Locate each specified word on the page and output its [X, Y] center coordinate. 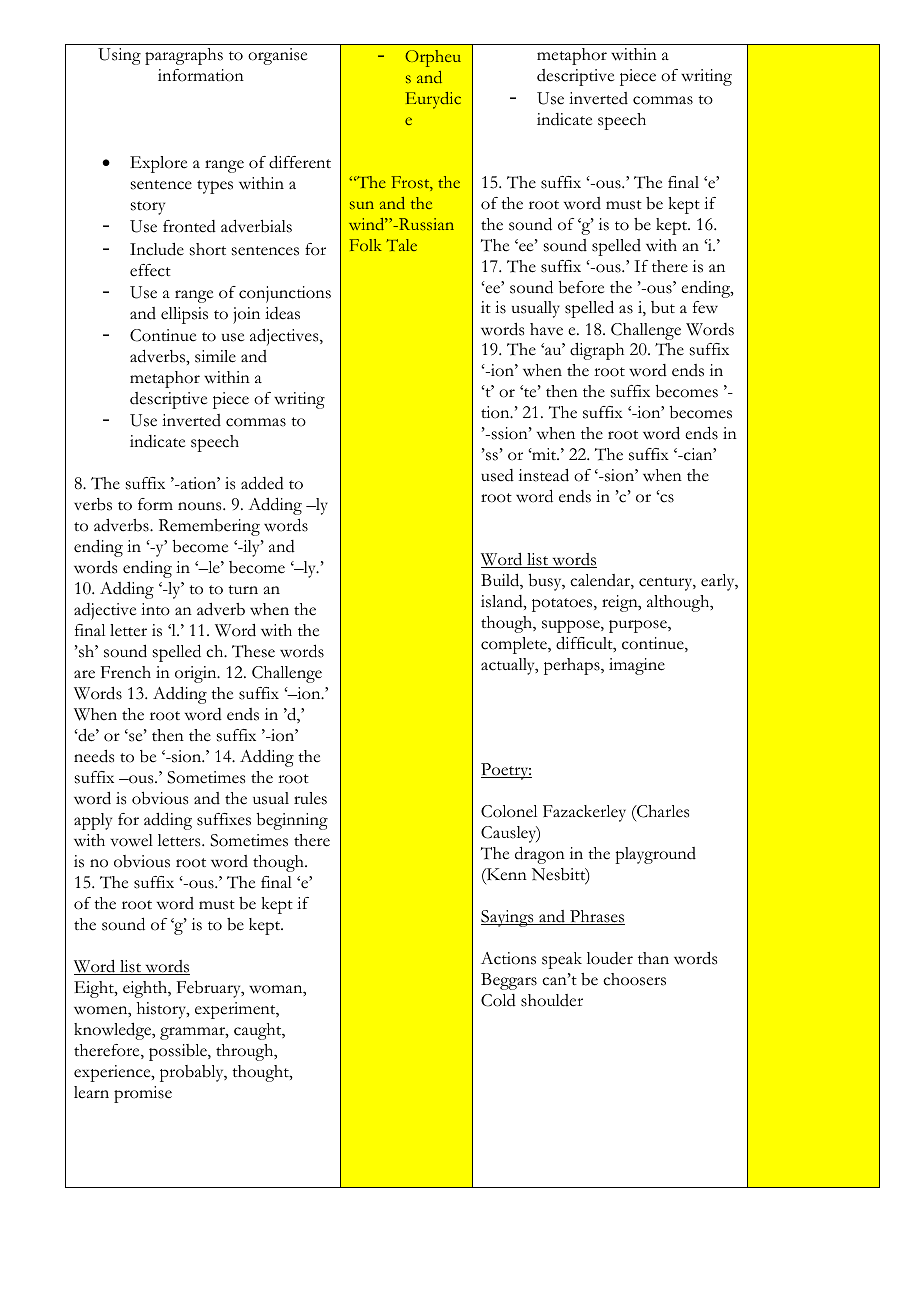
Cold [498, 1000]
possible [179, 1052]
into [155, 609]
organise [277, 56]
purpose [639, 626]
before [581, 287]
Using [119, 56]
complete [515, 645]
